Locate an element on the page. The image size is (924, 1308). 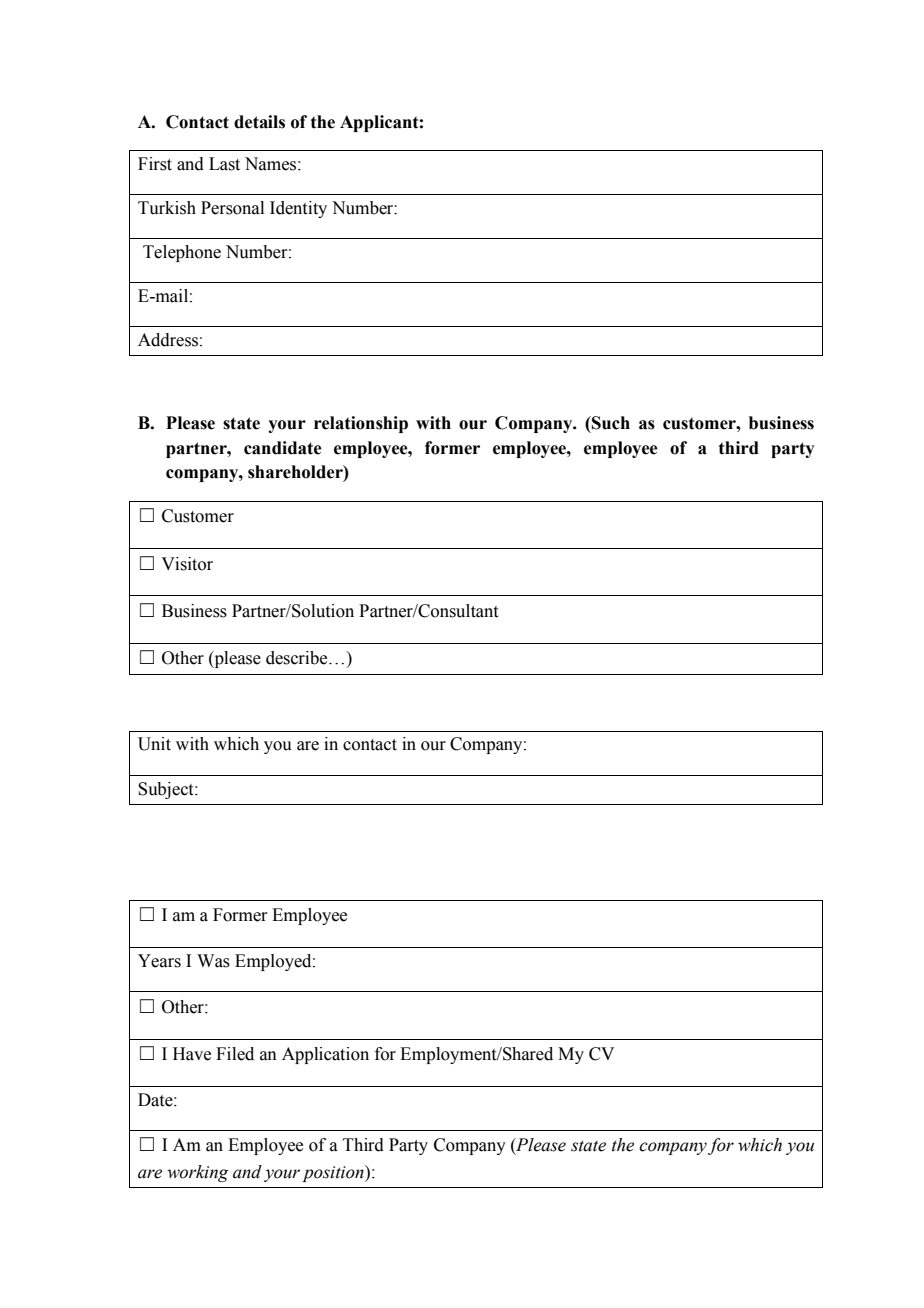
Such is located at coordinates (610, 423).
